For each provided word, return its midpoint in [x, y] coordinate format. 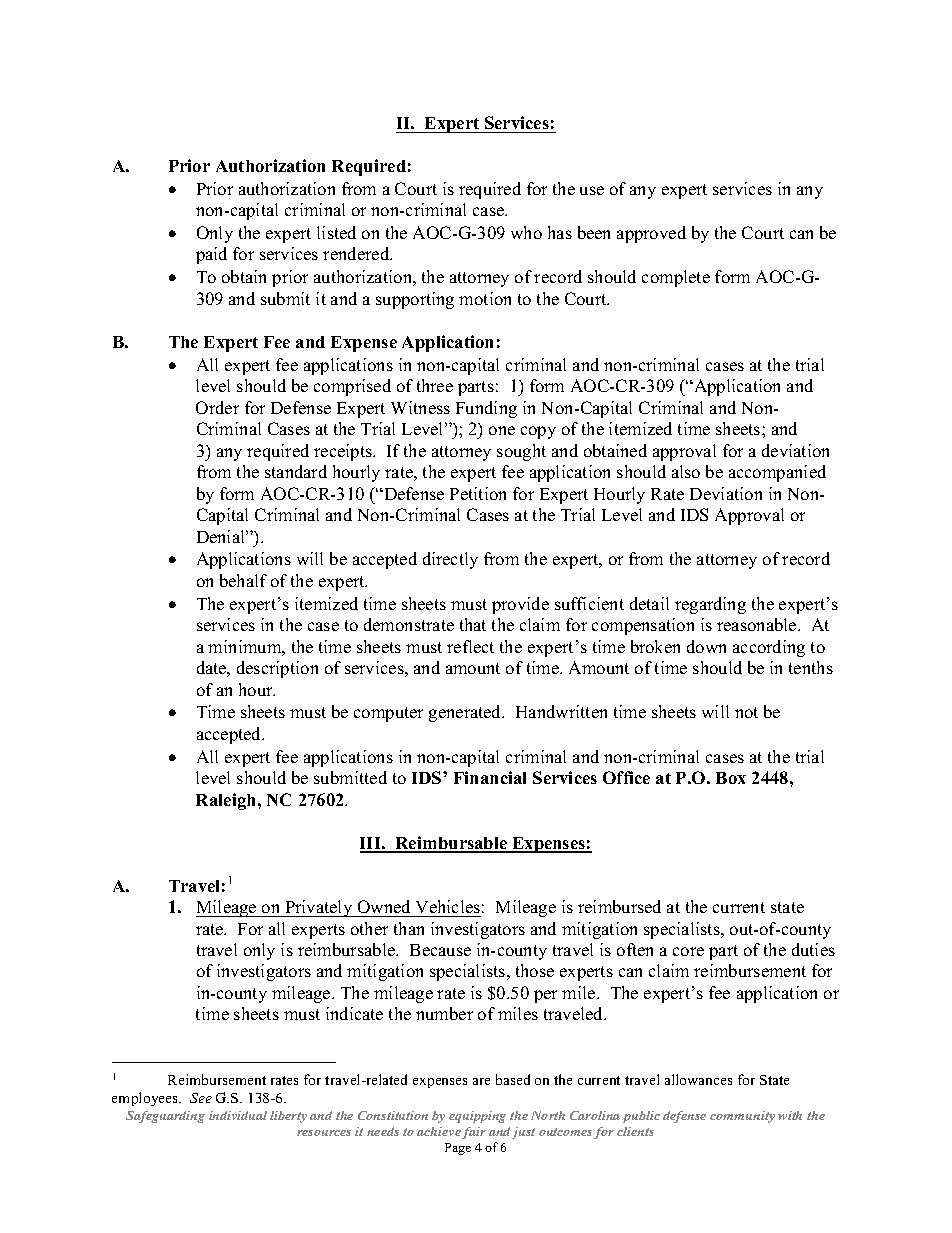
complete [676, 278]
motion [485, 298]
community [742, 1117]
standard [296, 471]
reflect [470, 646]
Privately [319, 908]
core [688, 951]
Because [440, 950]
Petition [478, 493]
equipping [477, 1117]
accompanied [777, 473]
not [746, 712]
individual [238, 1115]
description [277, 669]
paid [211, 255]
